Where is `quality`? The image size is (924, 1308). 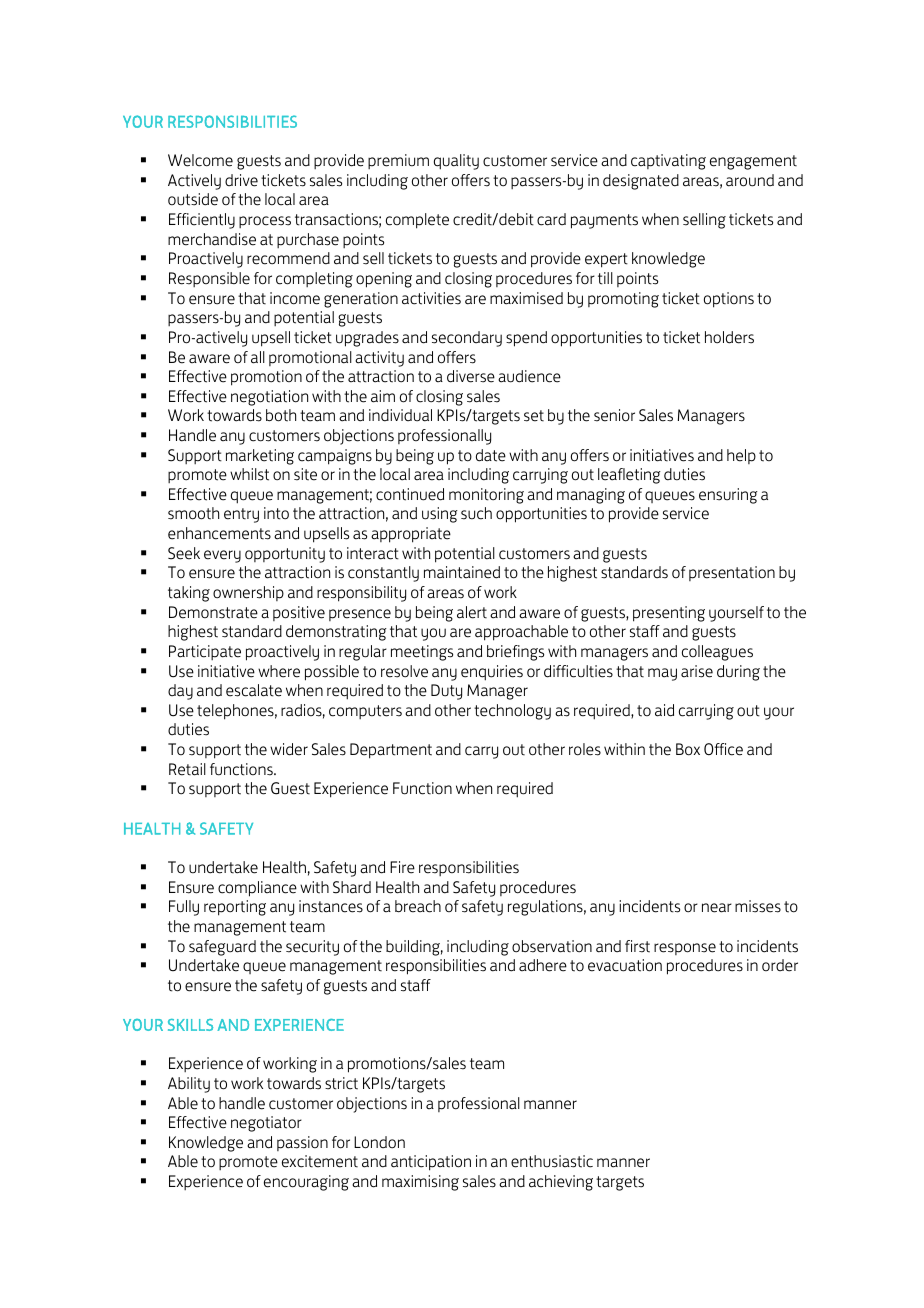 quality is located at coordinates (456, 162).
